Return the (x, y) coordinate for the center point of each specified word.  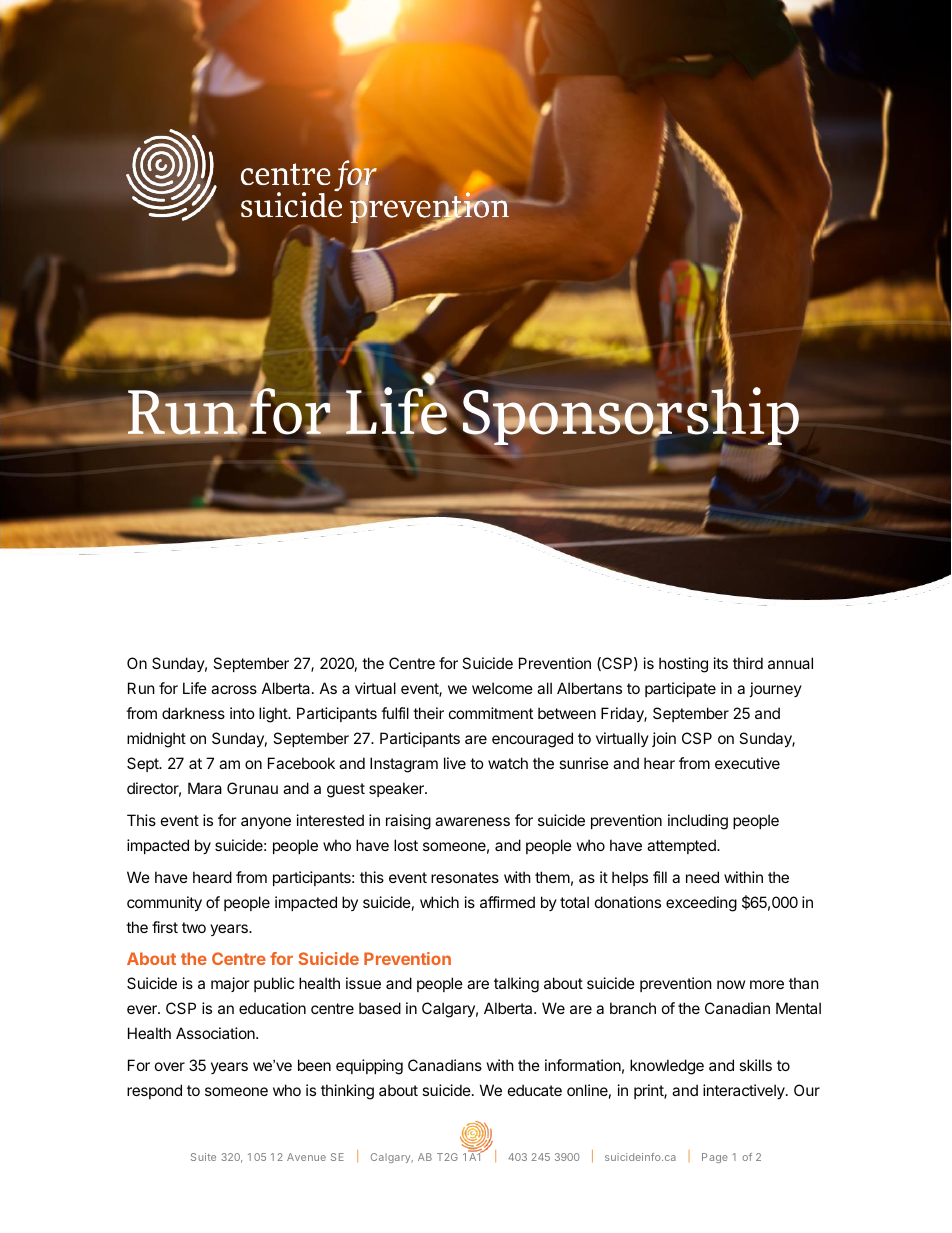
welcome (502, 688)
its (721, 663)
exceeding (701, 904)
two (194, 927)
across (234, 689)
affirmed (507, 902)
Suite (203, 1157)
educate (535, 1090)
